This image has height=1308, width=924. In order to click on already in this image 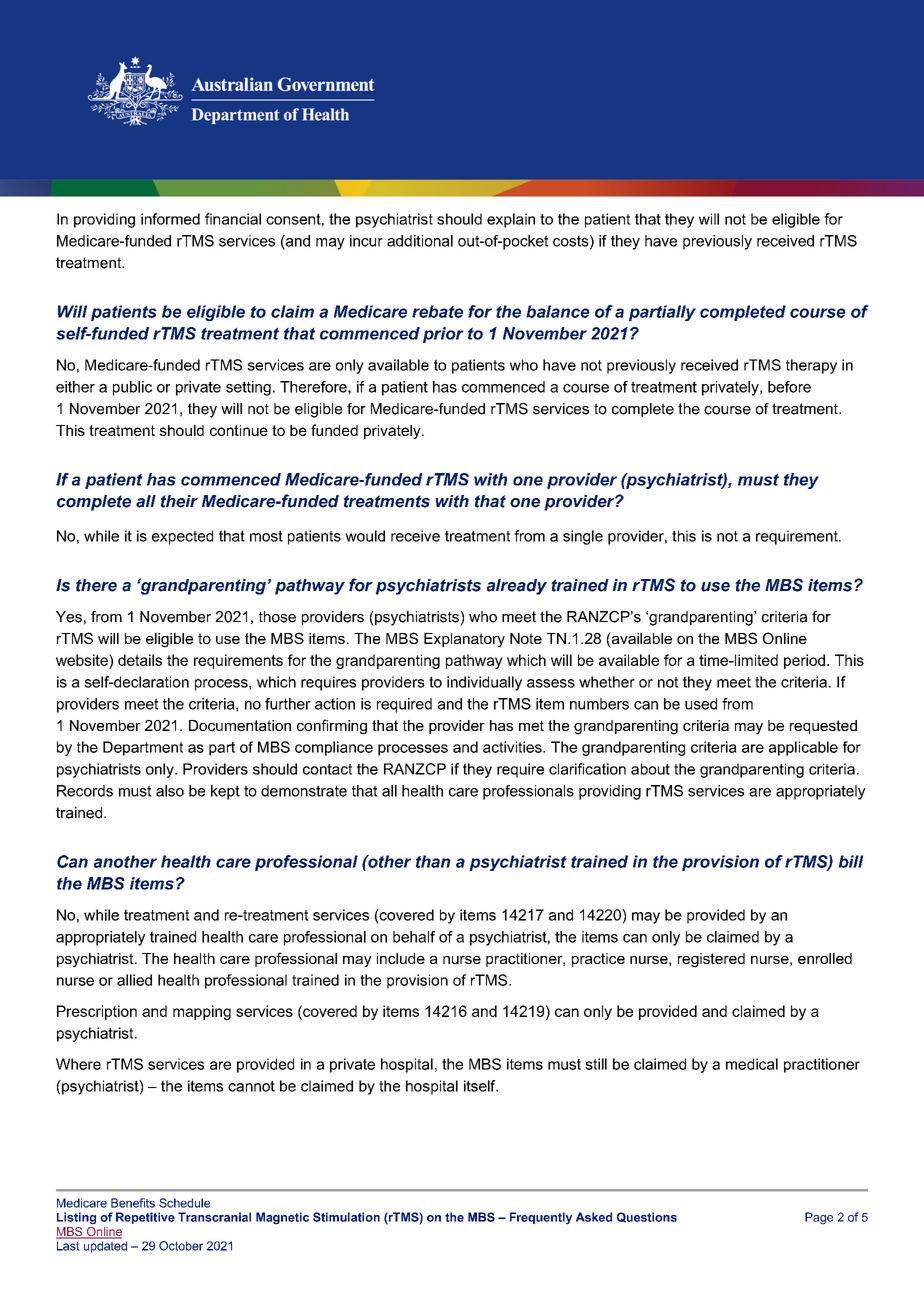, I will do `click(517, 587)`.
